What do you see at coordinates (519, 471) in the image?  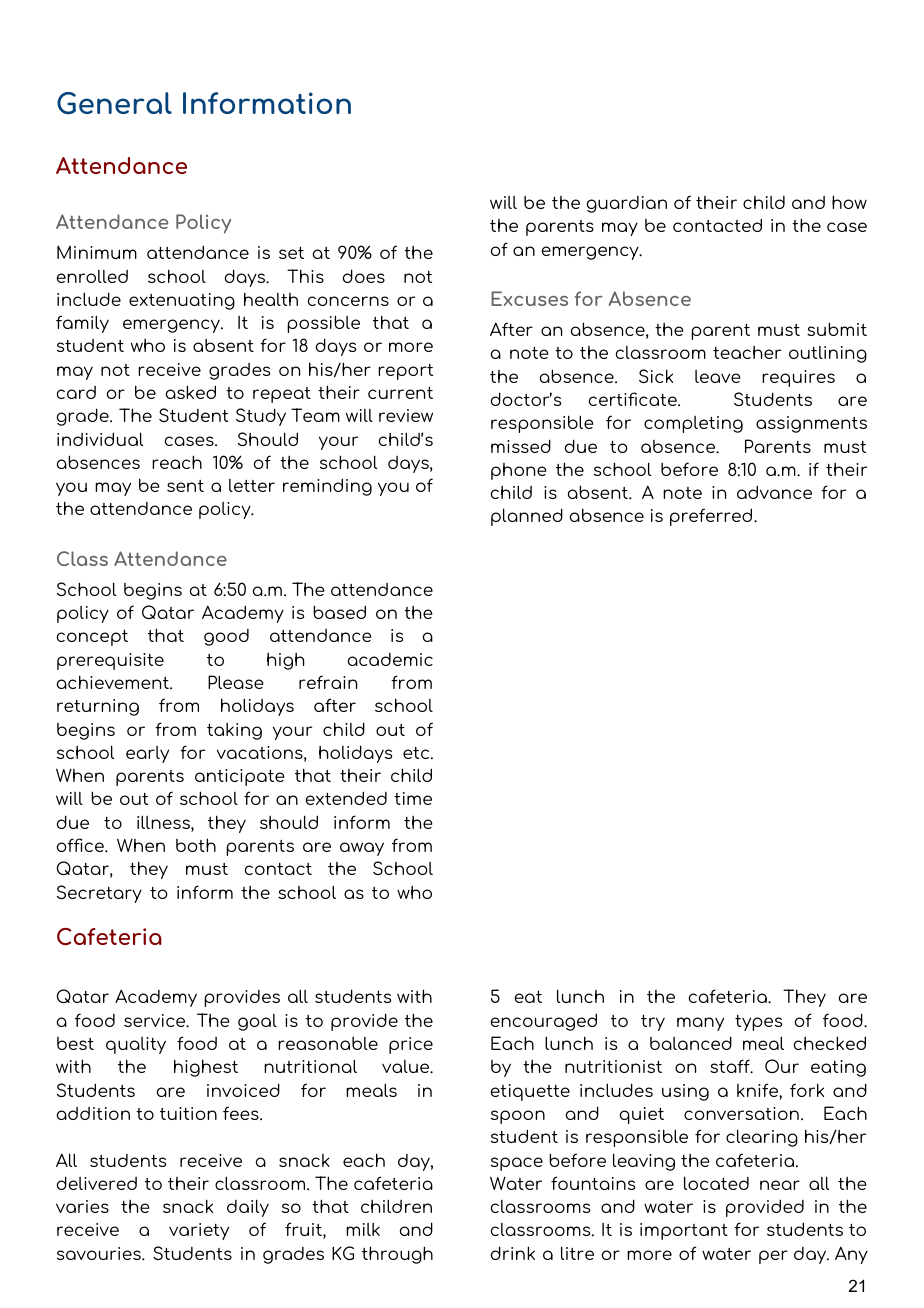 I see `phone` at bounding box center [519, 471].
